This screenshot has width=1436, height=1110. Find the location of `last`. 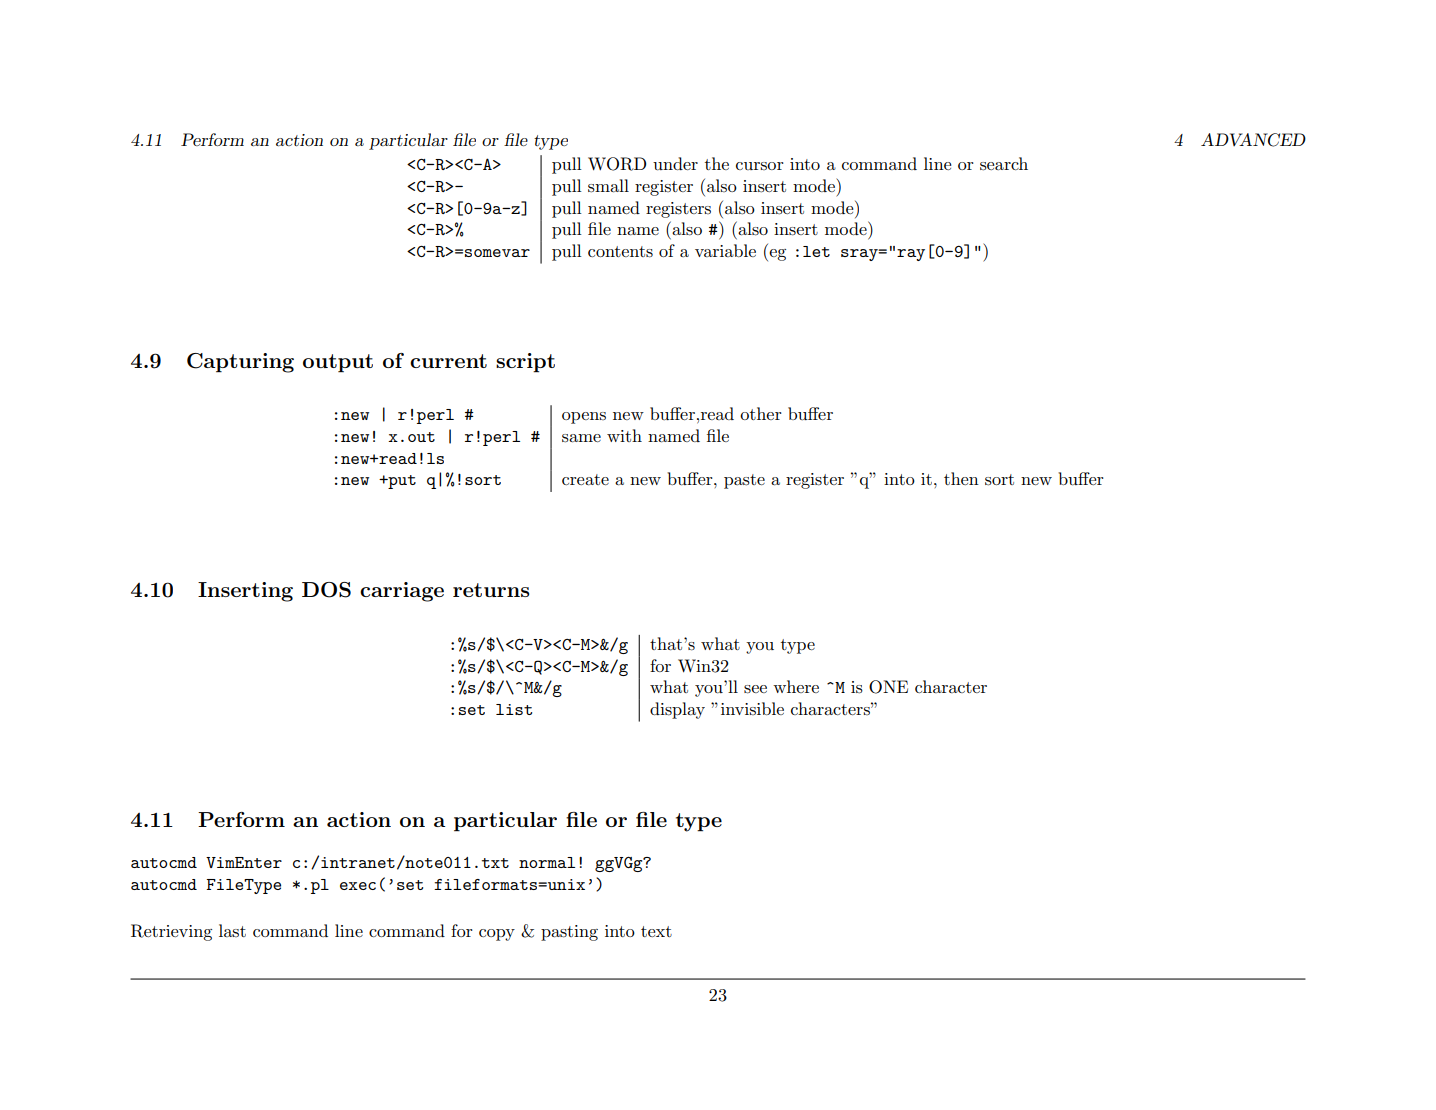

last is located at coordinates (232, 930).
